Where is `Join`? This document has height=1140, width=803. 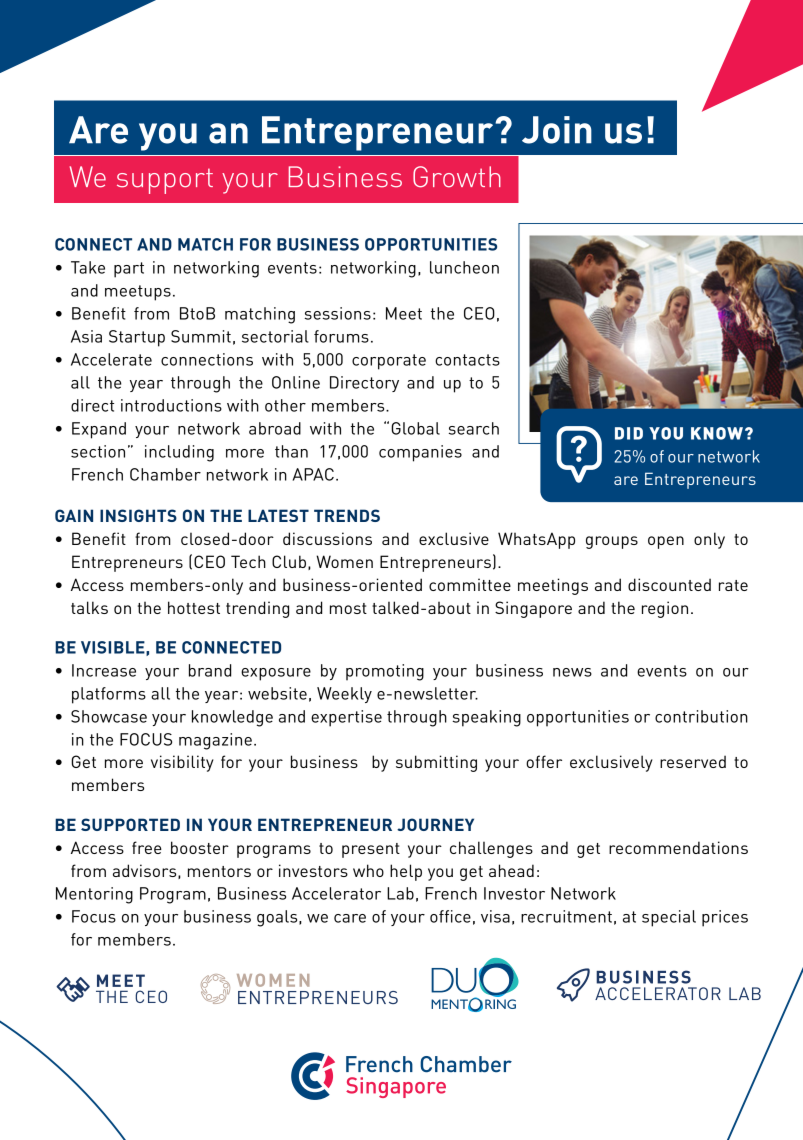
Join is located at coordinates (557, 130).
